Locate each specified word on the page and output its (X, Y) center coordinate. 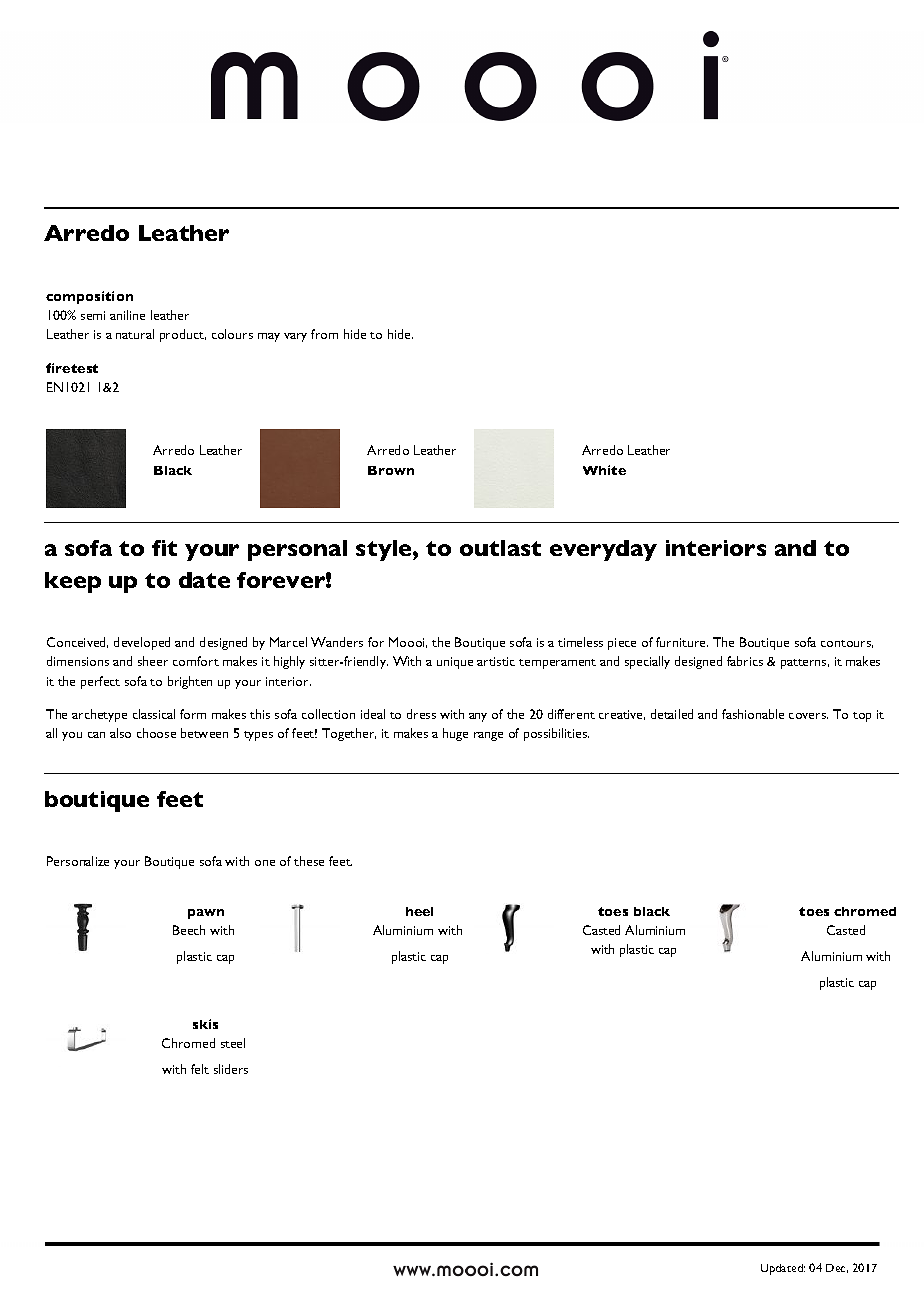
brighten (190, 682)
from (324, 334)
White (604, 470)
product (183, 335)
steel (233, 1043)
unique (455, 663)
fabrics (745, 661)
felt (200, 1069)
